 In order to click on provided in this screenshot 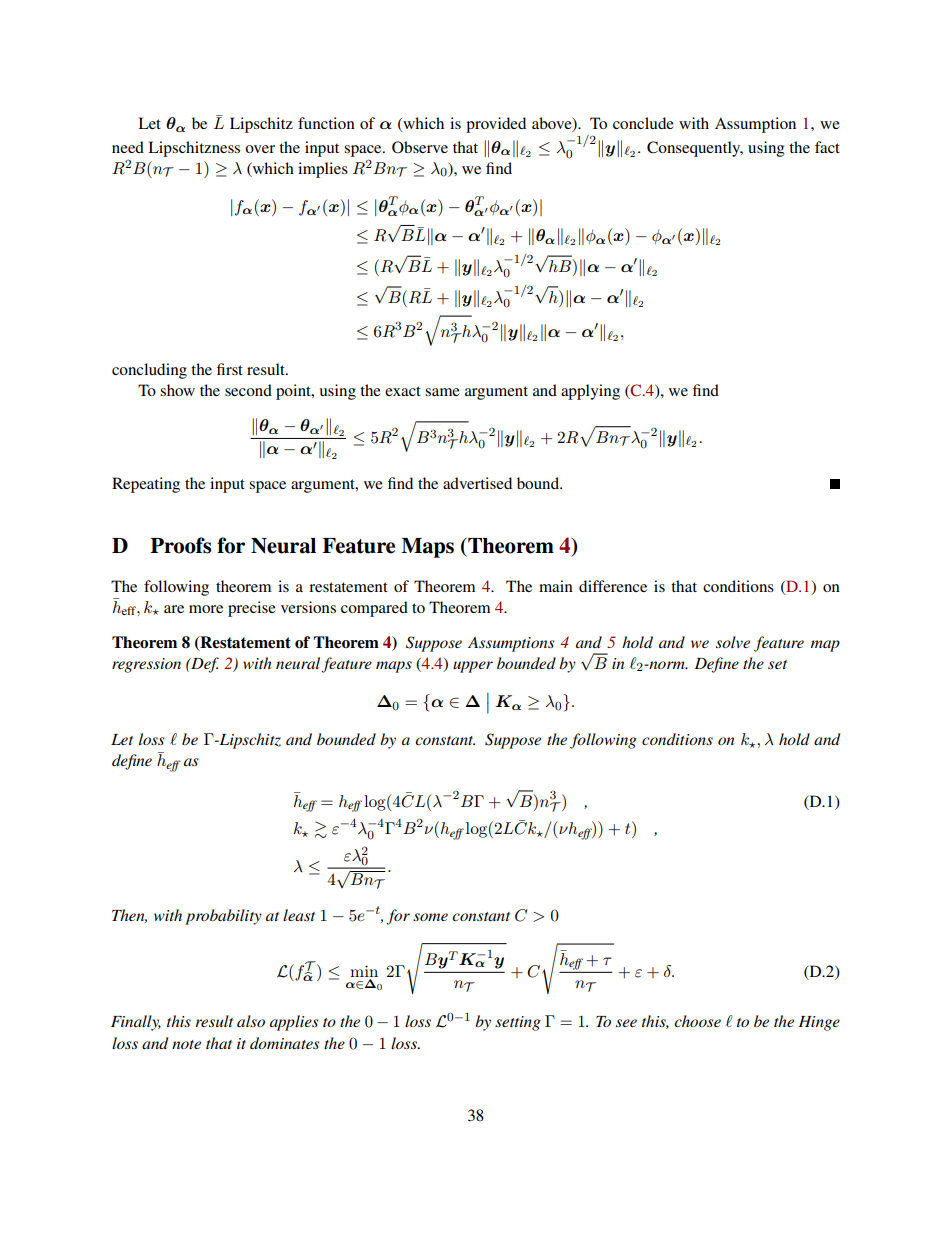, I will do `click(496, 125)`.
